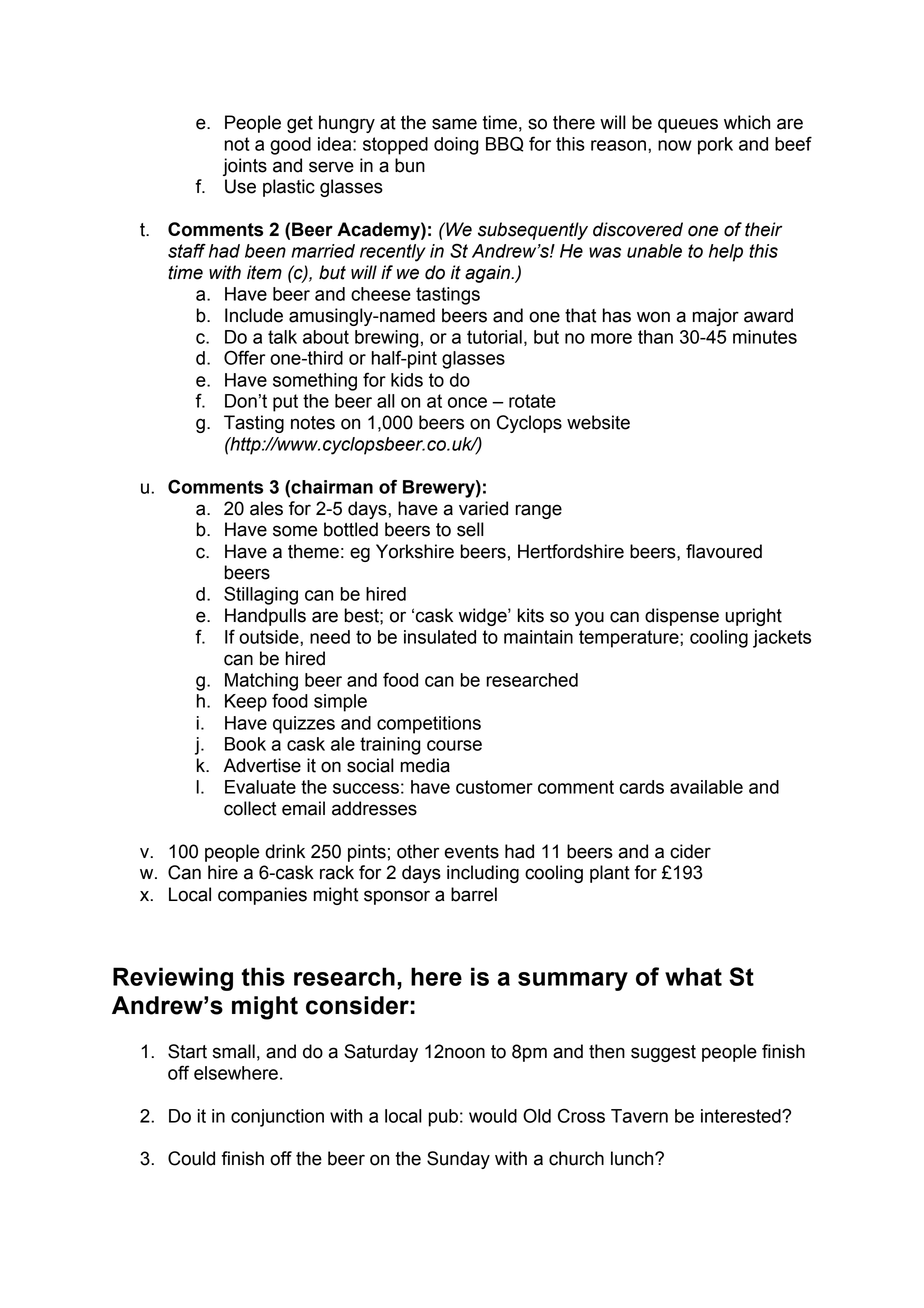 Image resolution: width=924 pixels, height=1308 pixels. Describe the element at coordinates (504, 144) in the document. I see `BBQ` at that location.
